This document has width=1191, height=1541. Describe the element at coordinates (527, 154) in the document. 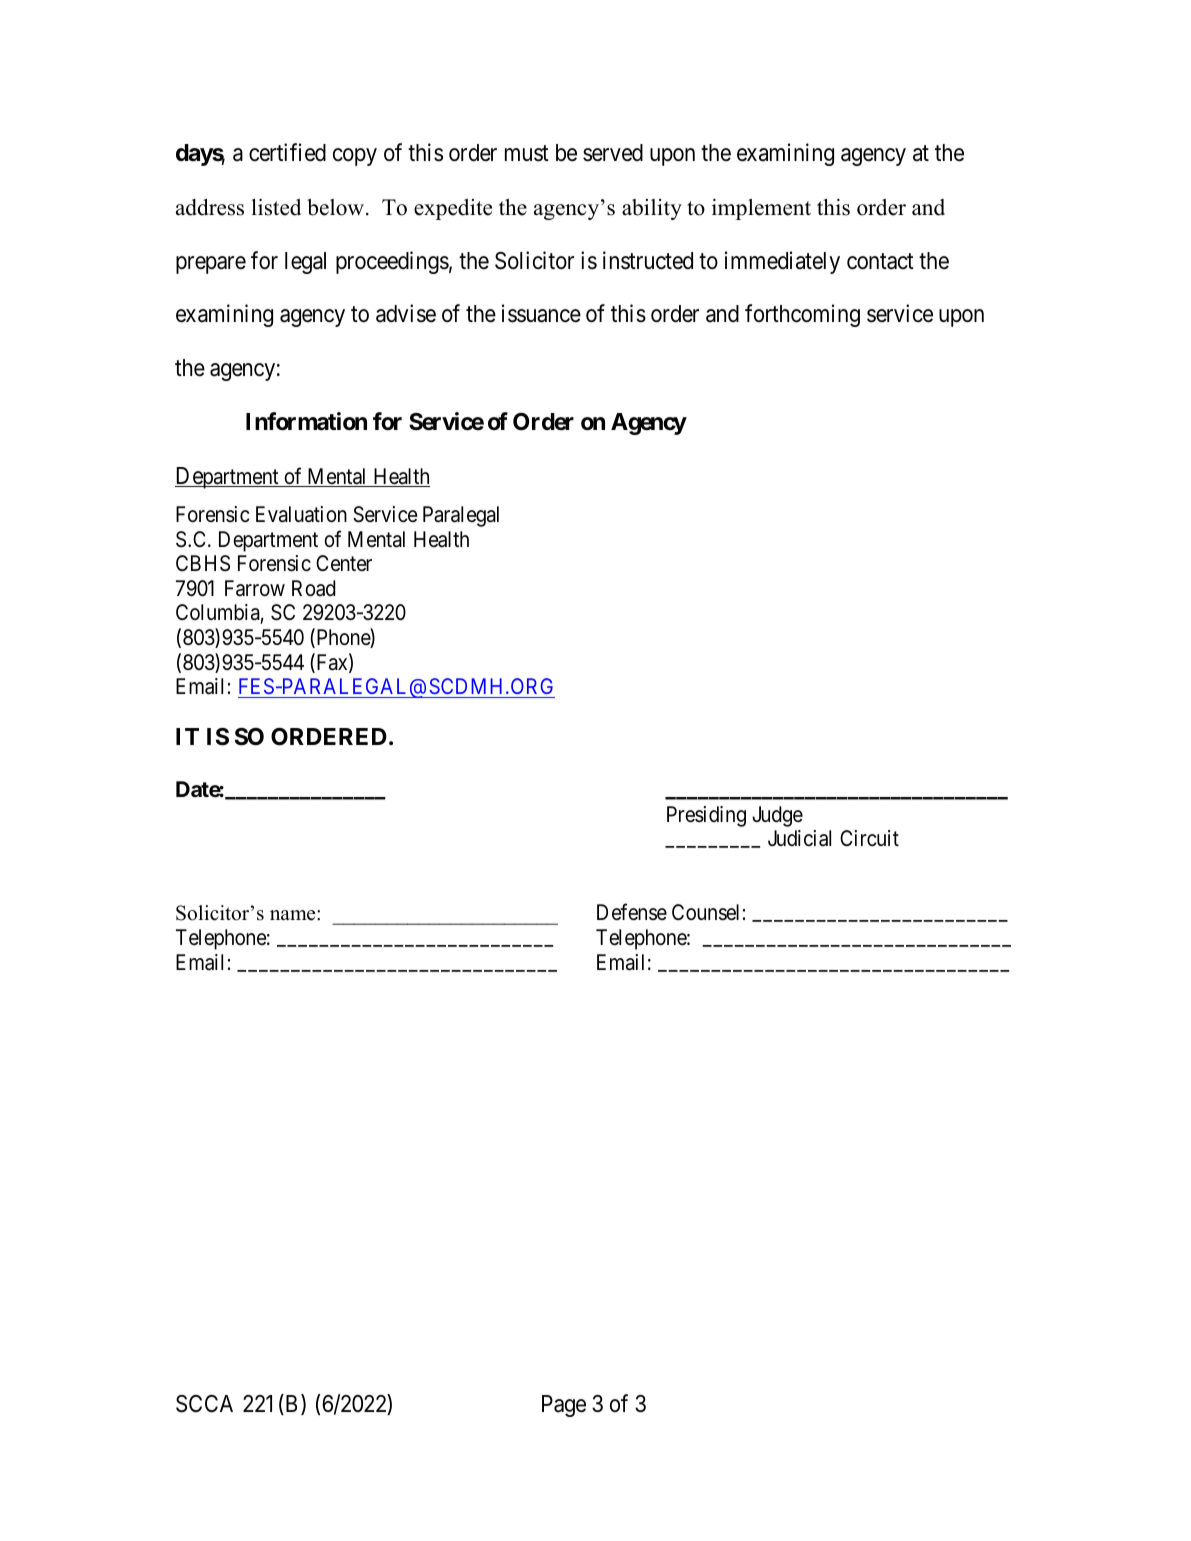

I see `must` at that location.
